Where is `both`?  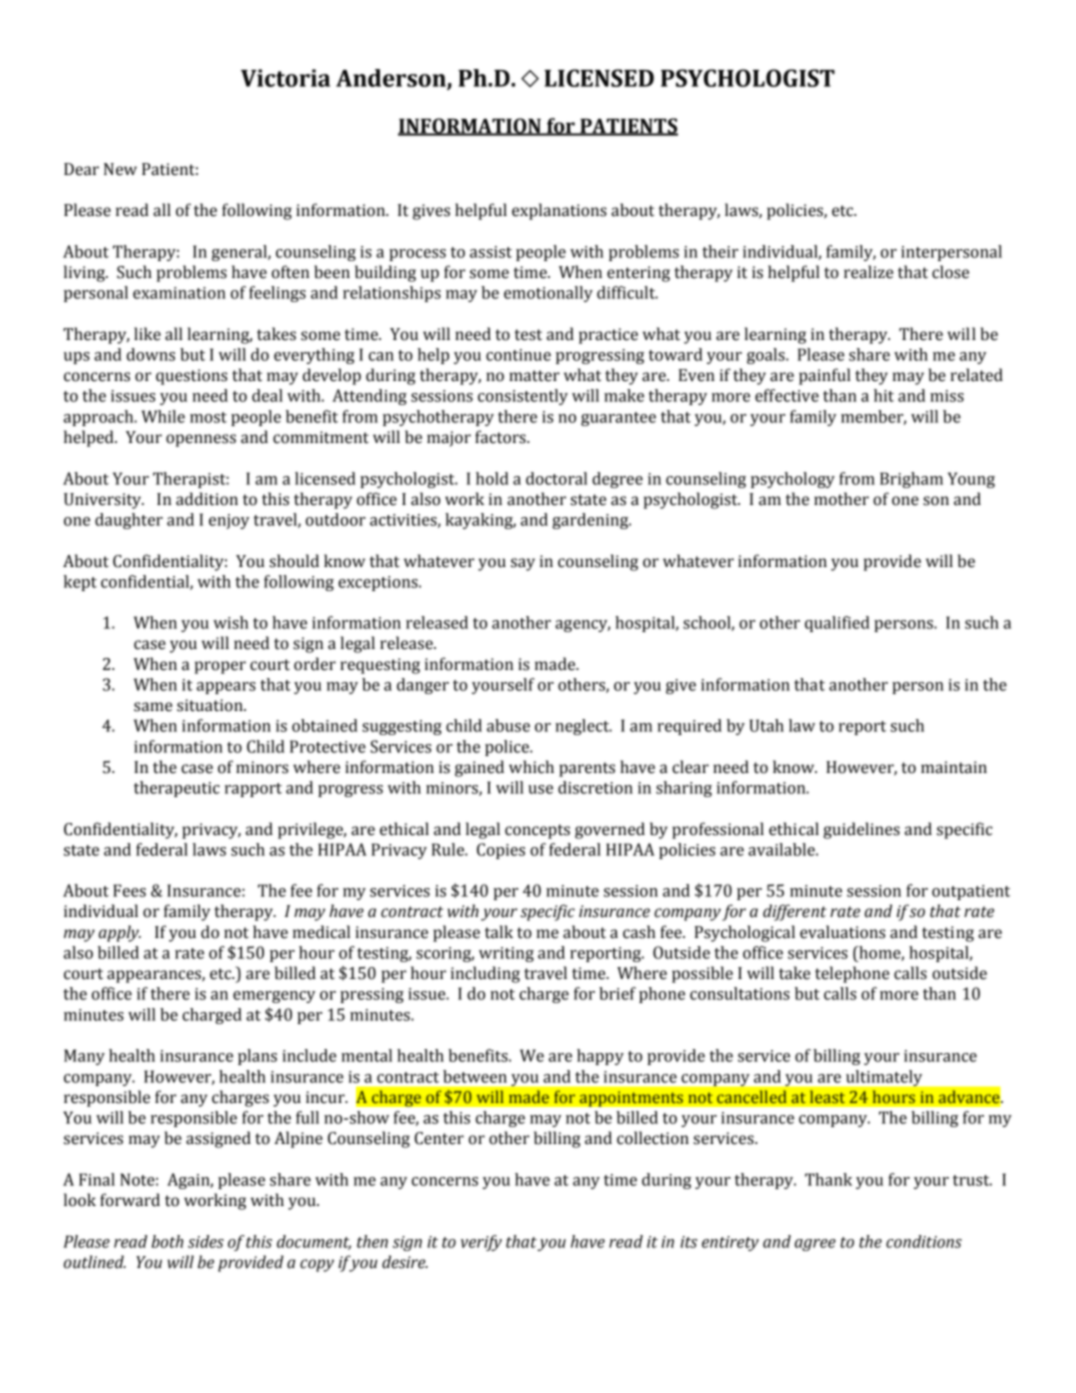
both is located at coordinates (167, 1241).
